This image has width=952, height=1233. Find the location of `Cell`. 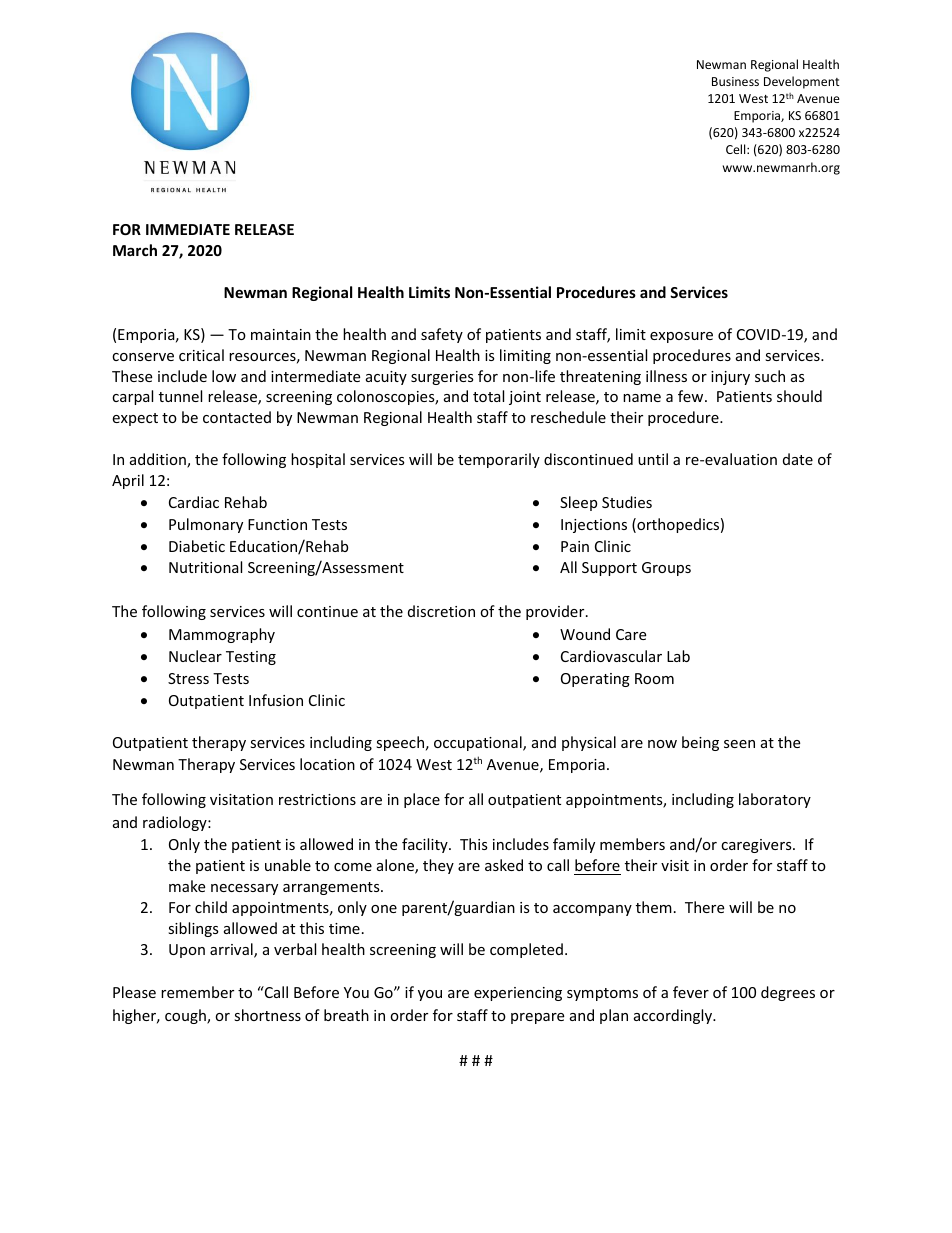

Cell is located at coordinates (737, 149).
